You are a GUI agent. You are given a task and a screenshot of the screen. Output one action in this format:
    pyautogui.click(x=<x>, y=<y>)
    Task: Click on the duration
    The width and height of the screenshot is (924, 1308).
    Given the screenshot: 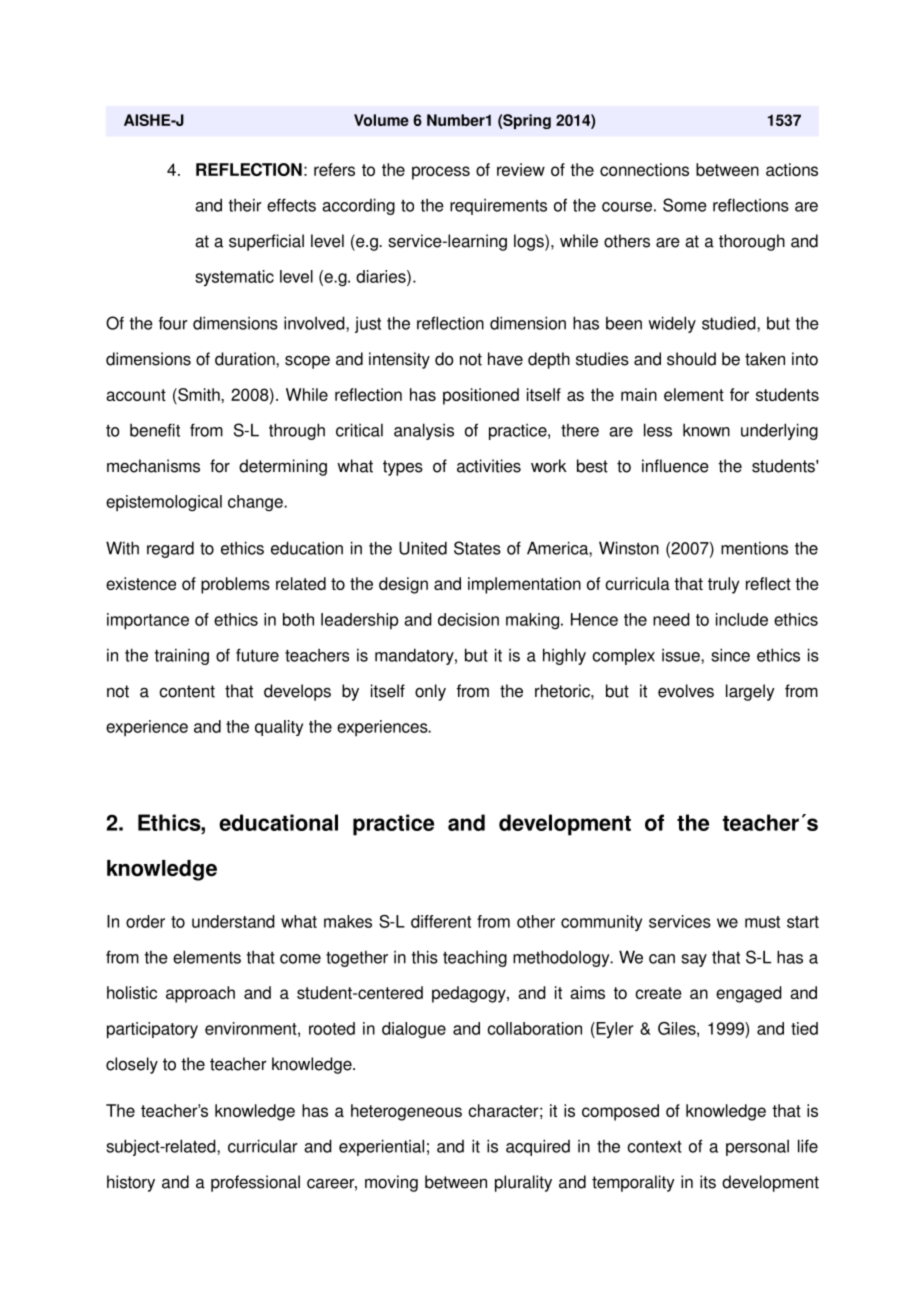 What is the action you would take?
    pyautogui.click(x=246, y=359)
